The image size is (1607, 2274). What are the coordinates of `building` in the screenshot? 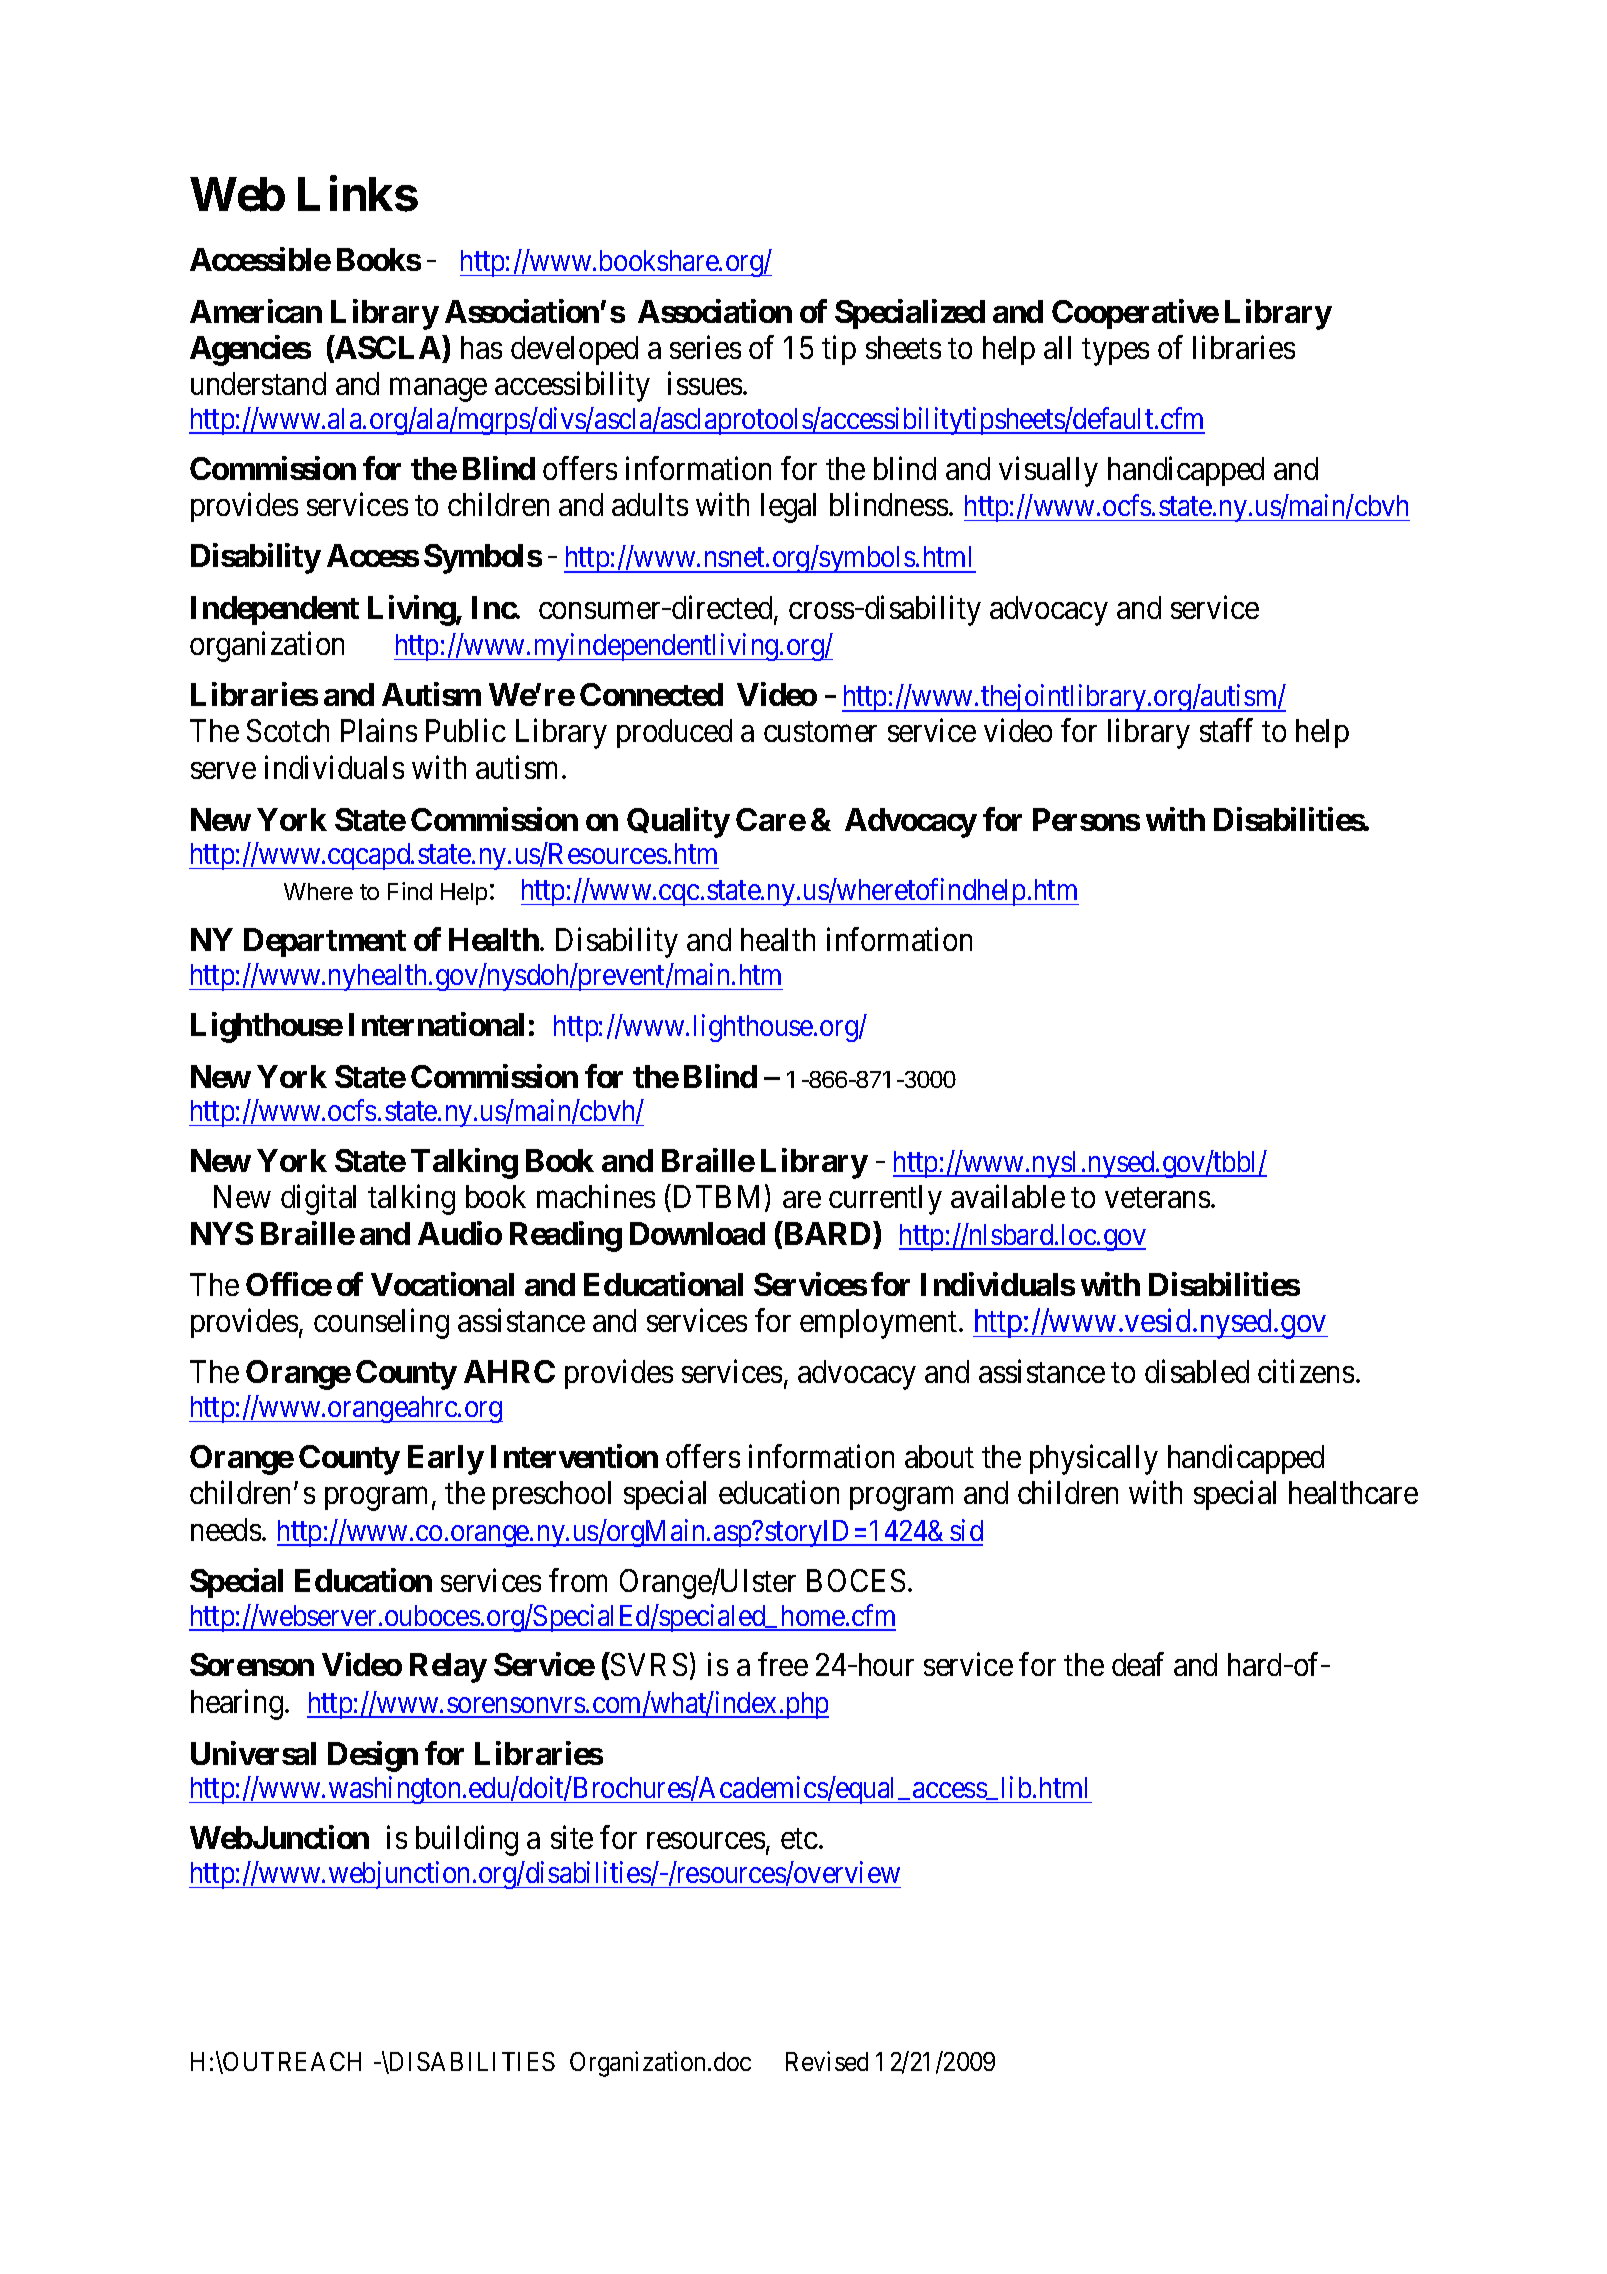 It's located at (467, 1841).
